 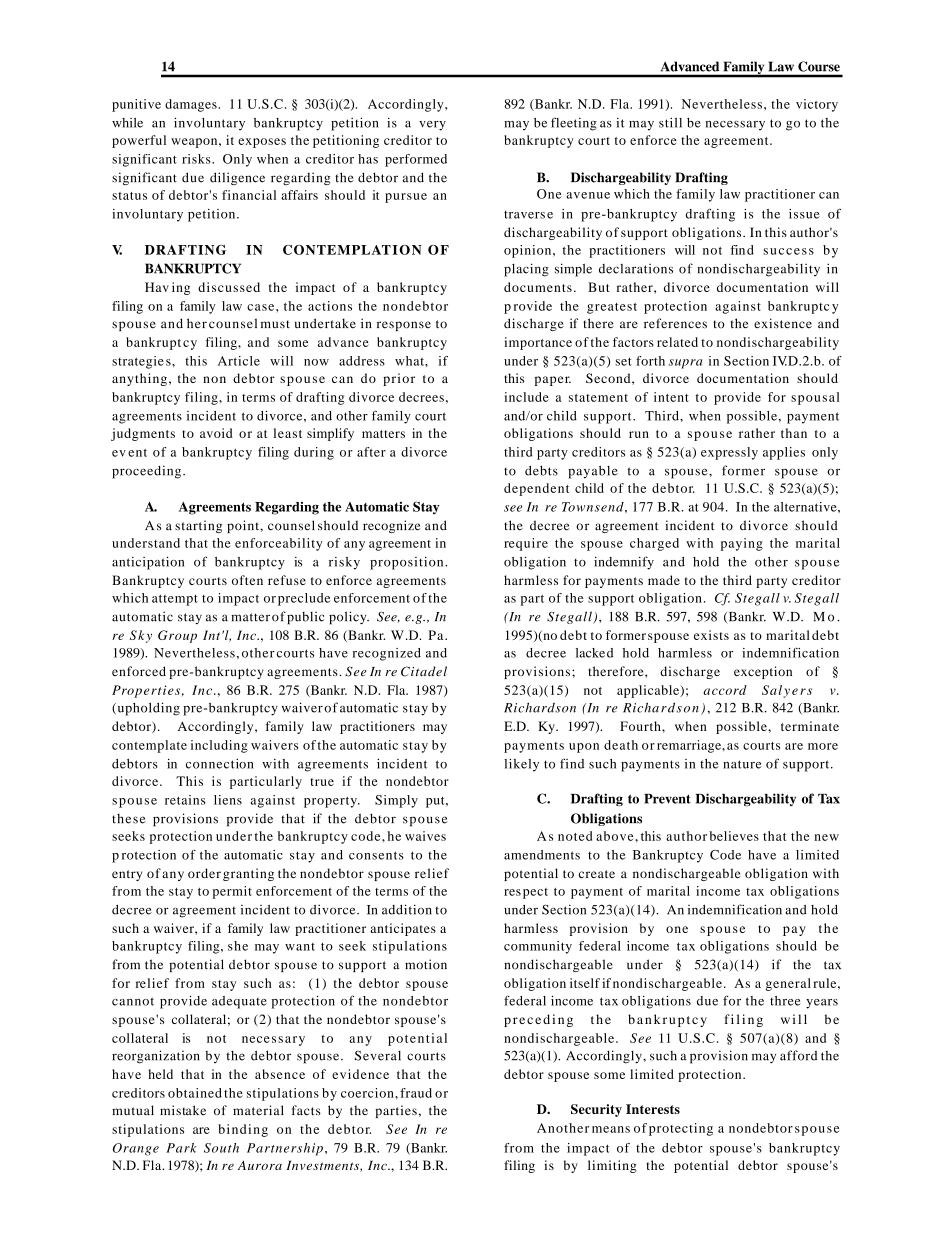 I want to click on damages, so click(x=192, y=105).
